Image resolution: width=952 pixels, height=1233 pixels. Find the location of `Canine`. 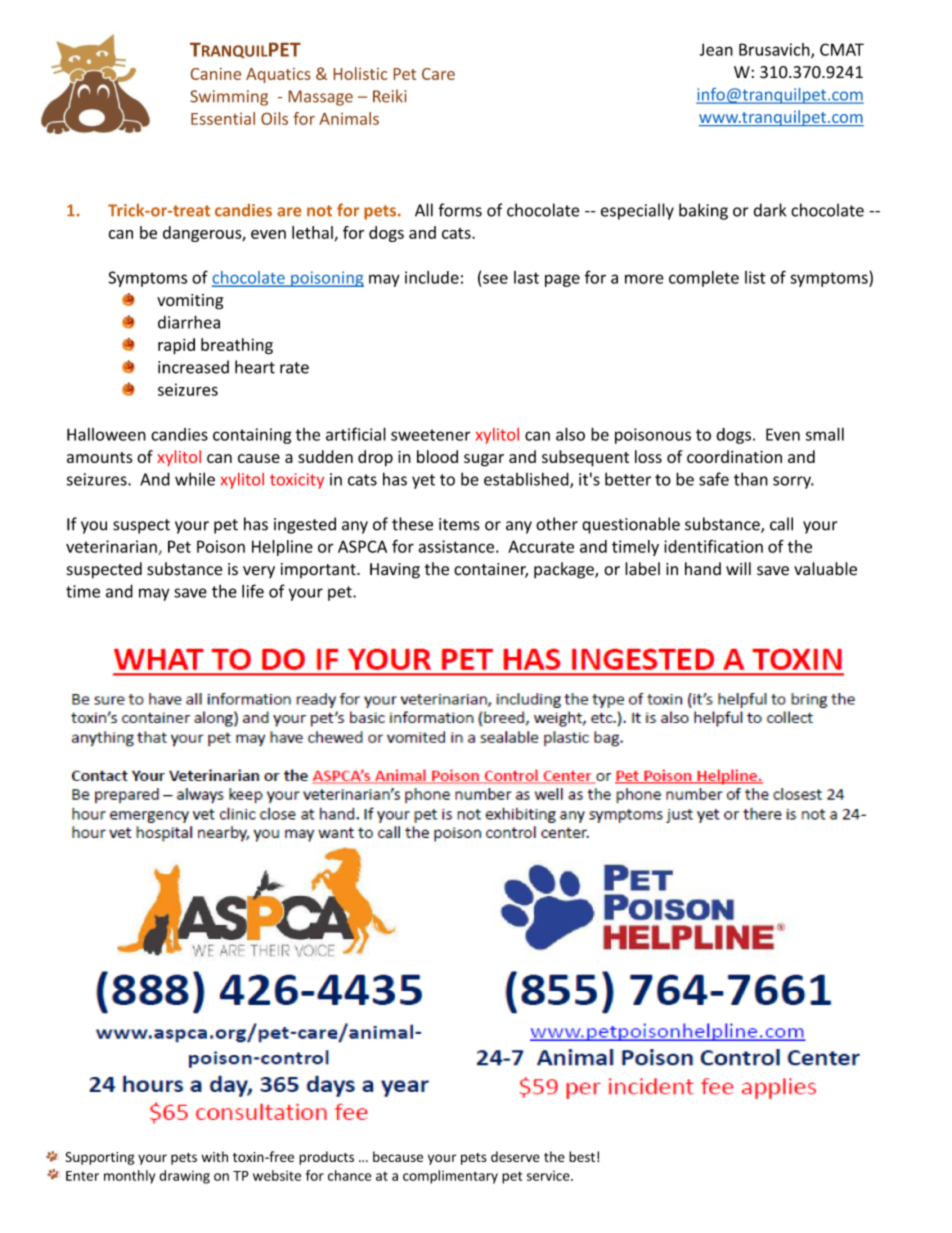

Canine is located at coordinates (216, 74).
